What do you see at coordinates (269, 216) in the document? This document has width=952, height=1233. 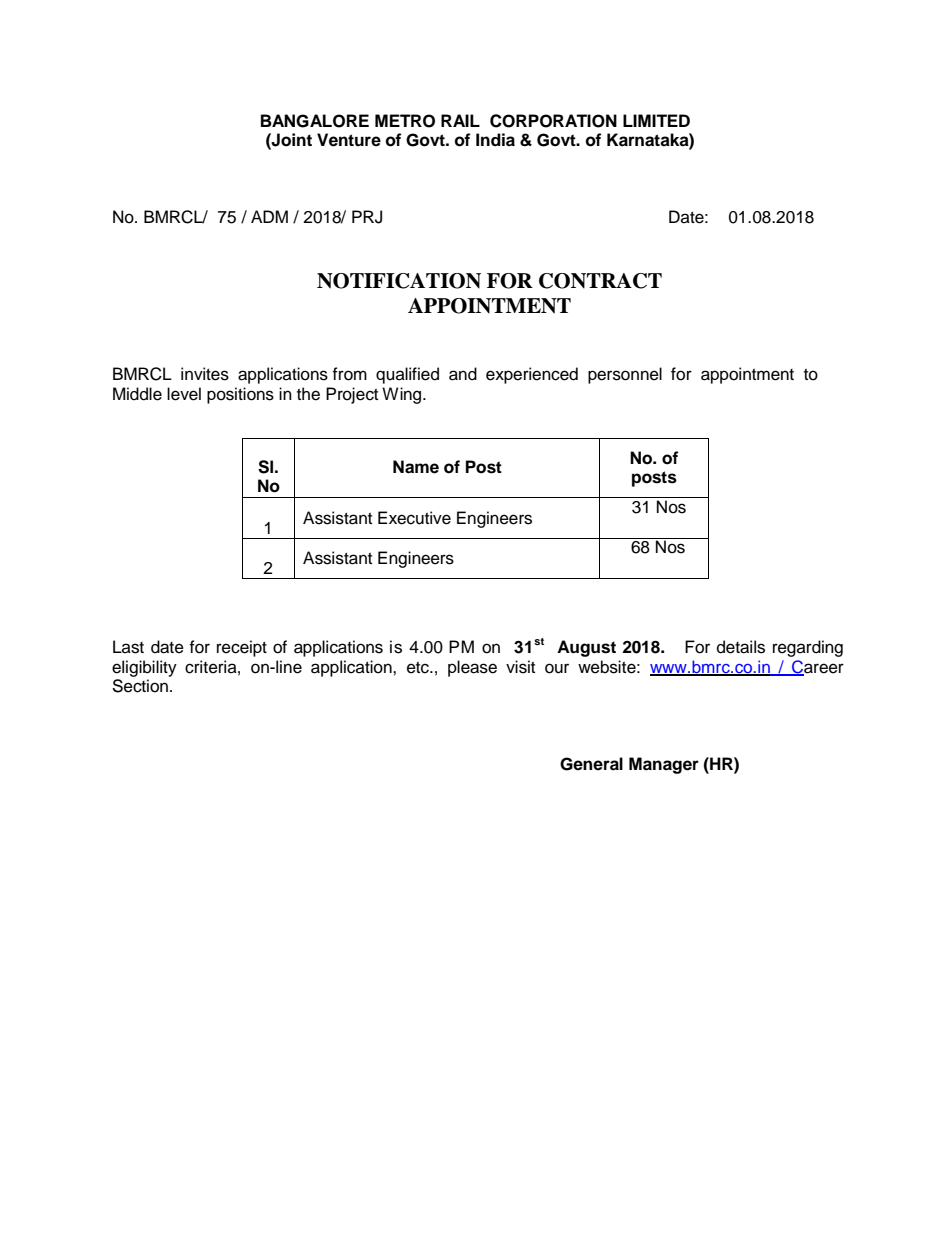 I see `ADM` at bounding box center [269, 216].
